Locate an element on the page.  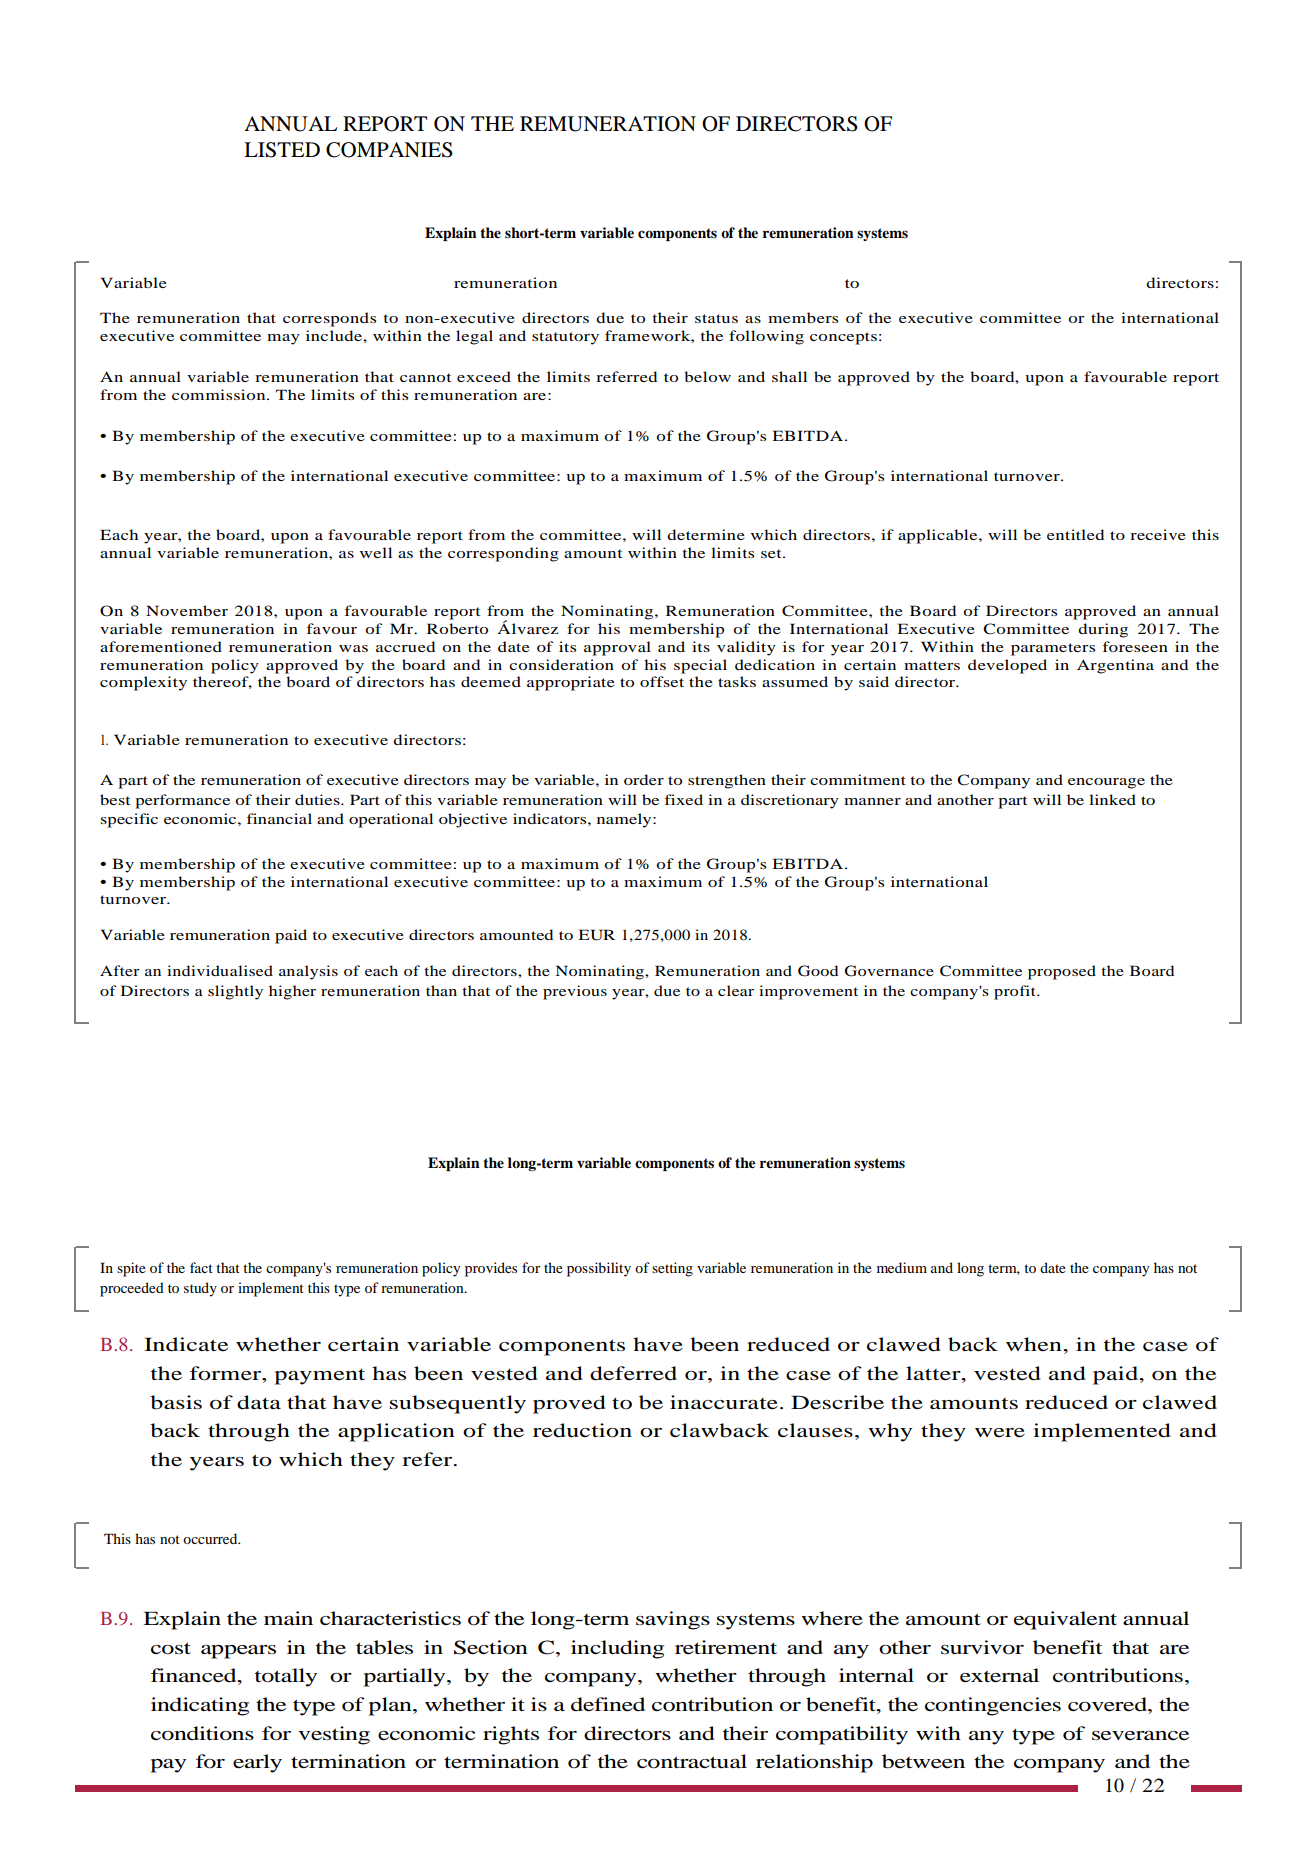
indicating is located at coordinates (200, 1706).
